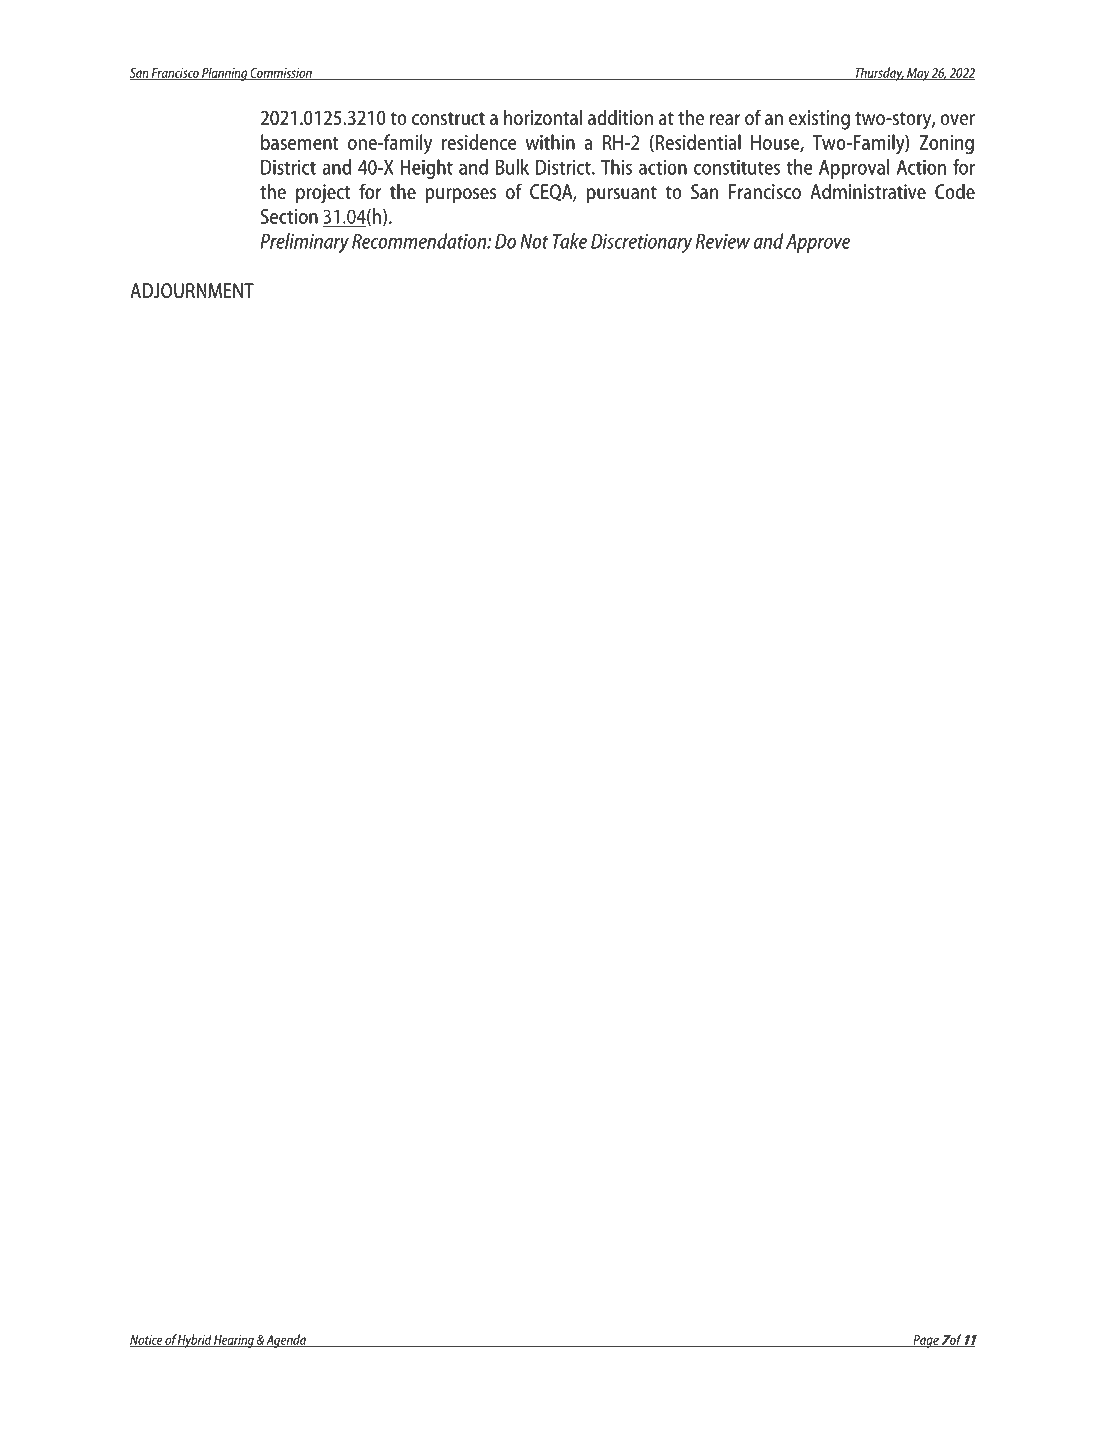 This image has width=1105, height=1430. What do you see at coordinates (723, 241) in the image?
I see `Review` at bounding box center [723, 241].
